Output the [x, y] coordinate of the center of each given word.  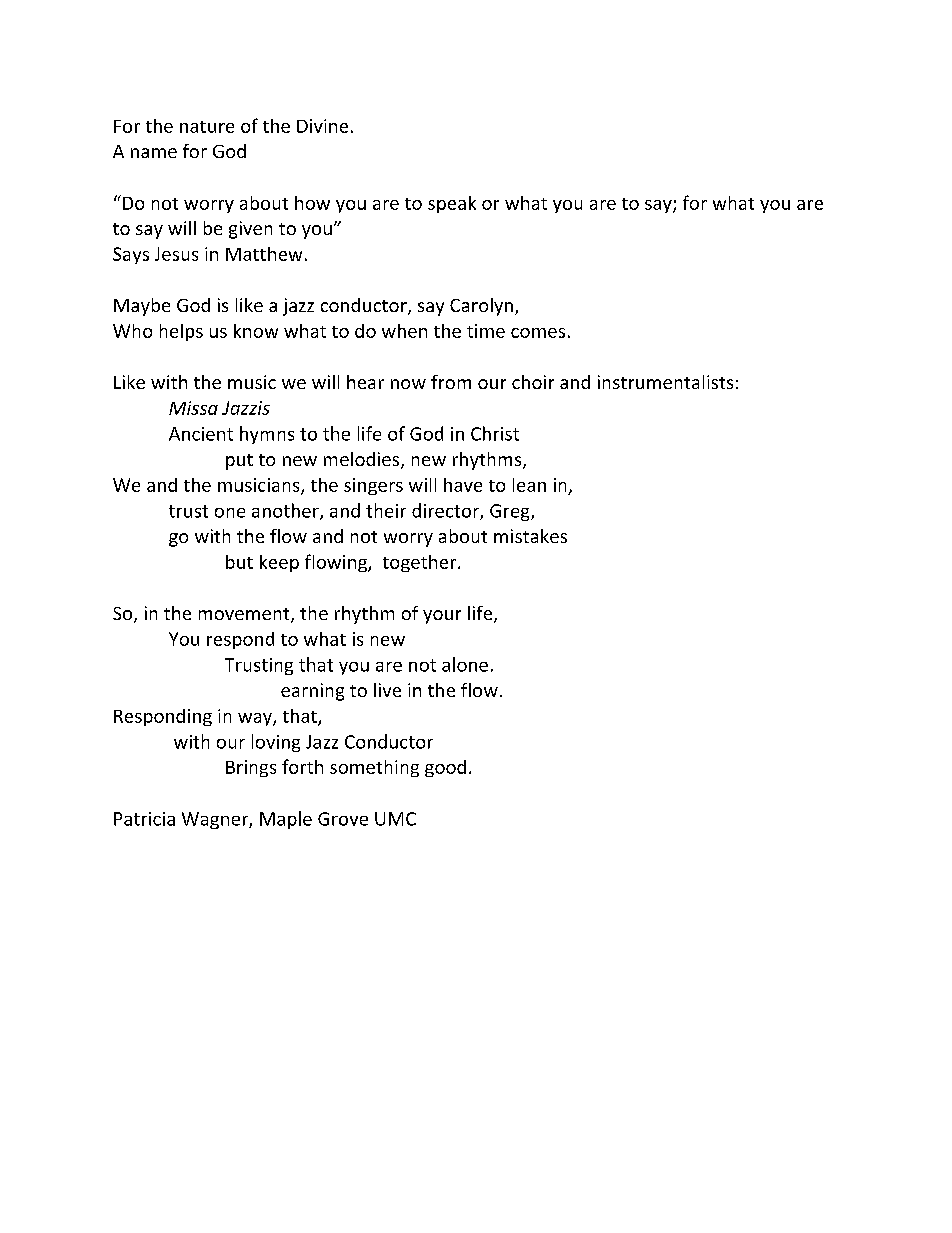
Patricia [144, 819]
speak [452, 204]
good [445, 768]
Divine [322, 126]
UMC [395, 819]
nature [207, 127]
